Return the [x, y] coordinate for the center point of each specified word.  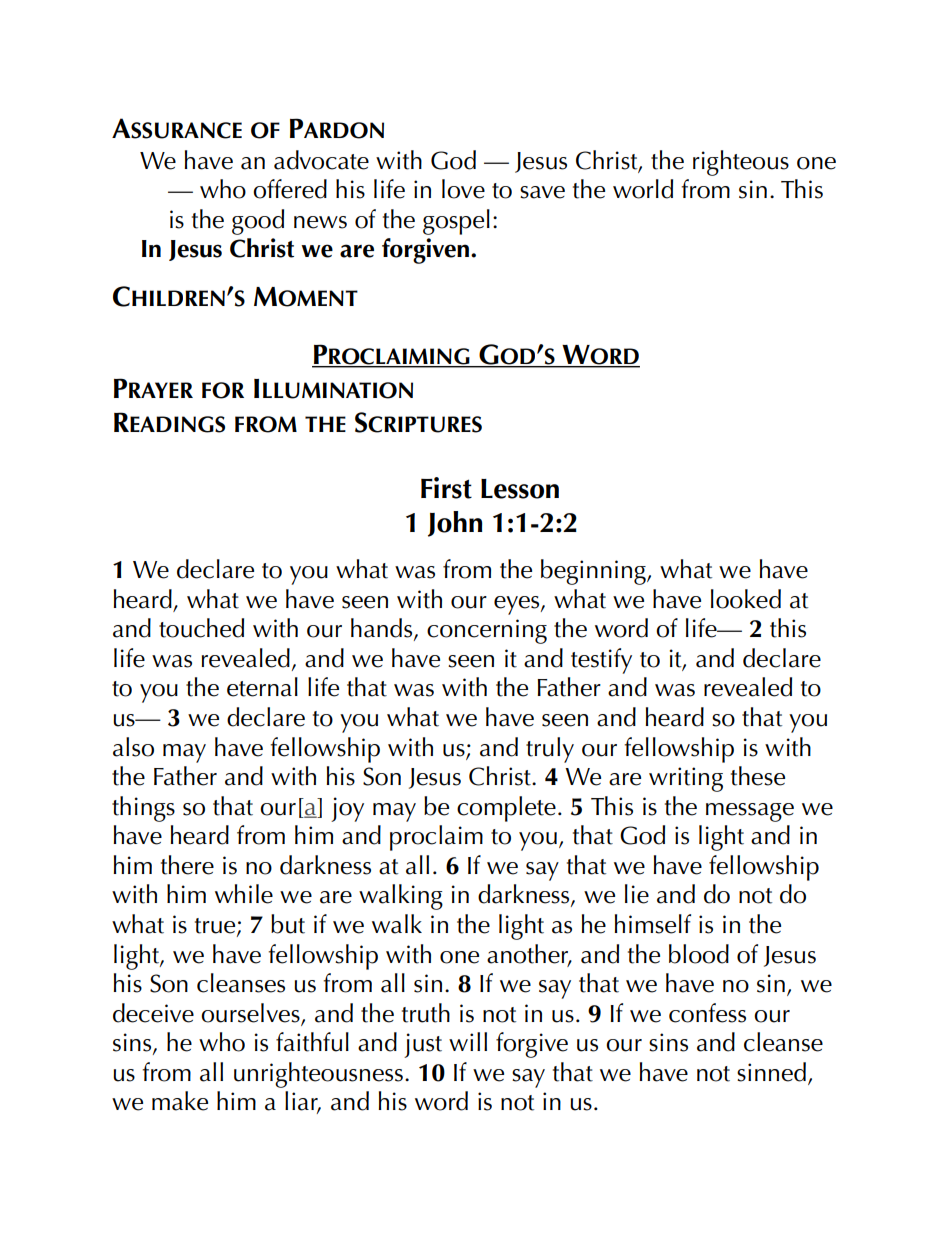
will [468, 1041]
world [643, 189]
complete [506, 809]
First [446, 488]
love [463, 189]
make [180, 1101]
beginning [594, 572]
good [258, 222]
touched [201, 628]
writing [686, 779]
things [143, 809]
